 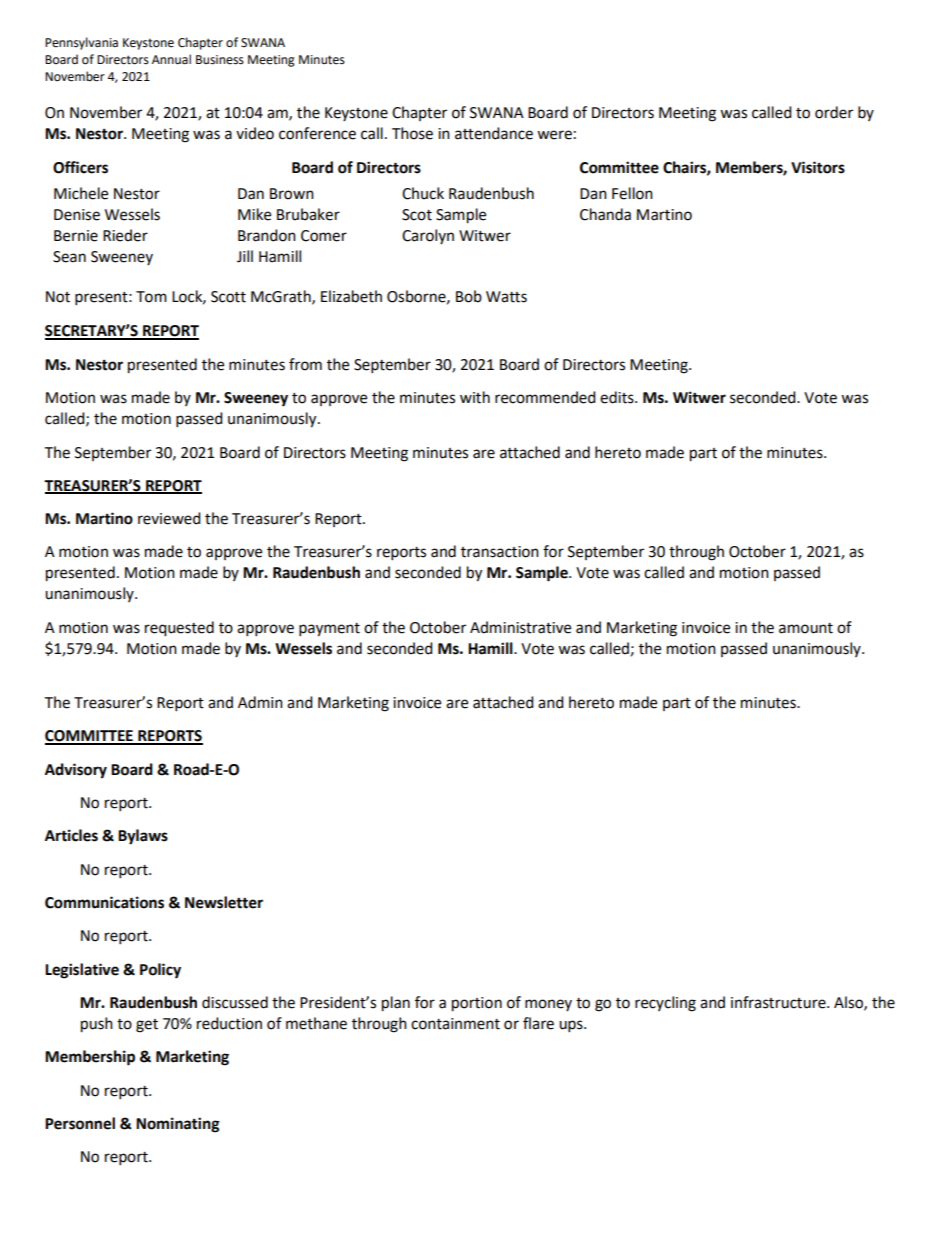 What do you see at coordinates (469, 296) in the screenshot?
I see `Bob` at bounding box center [469, 296].
